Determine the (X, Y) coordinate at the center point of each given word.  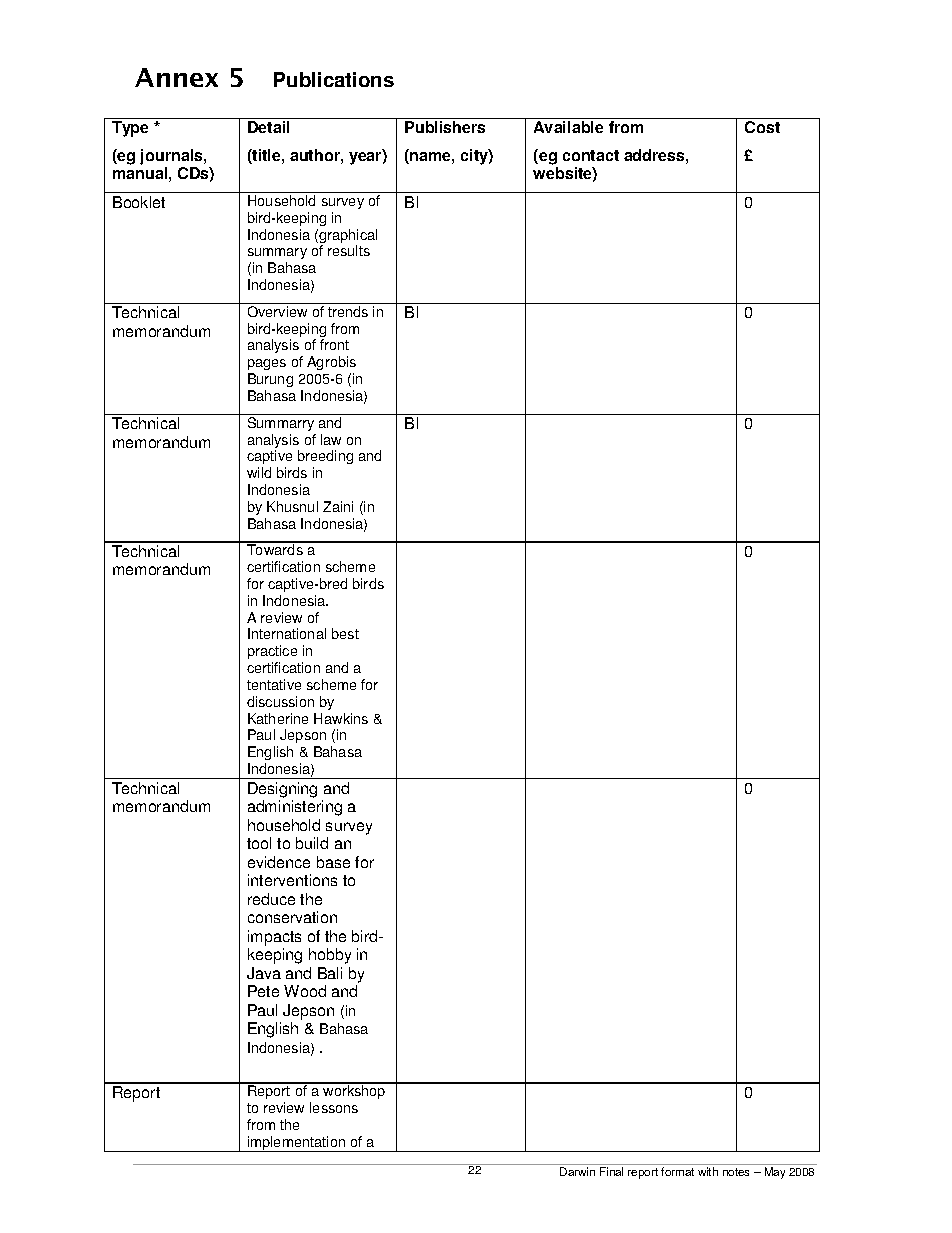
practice (272, 652)
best (345, 633)
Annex (176, 77)
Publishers (445, 127)
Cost (762, 127)
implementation (297, 1144)
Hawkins (341, 718)
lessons (334, 1107)
